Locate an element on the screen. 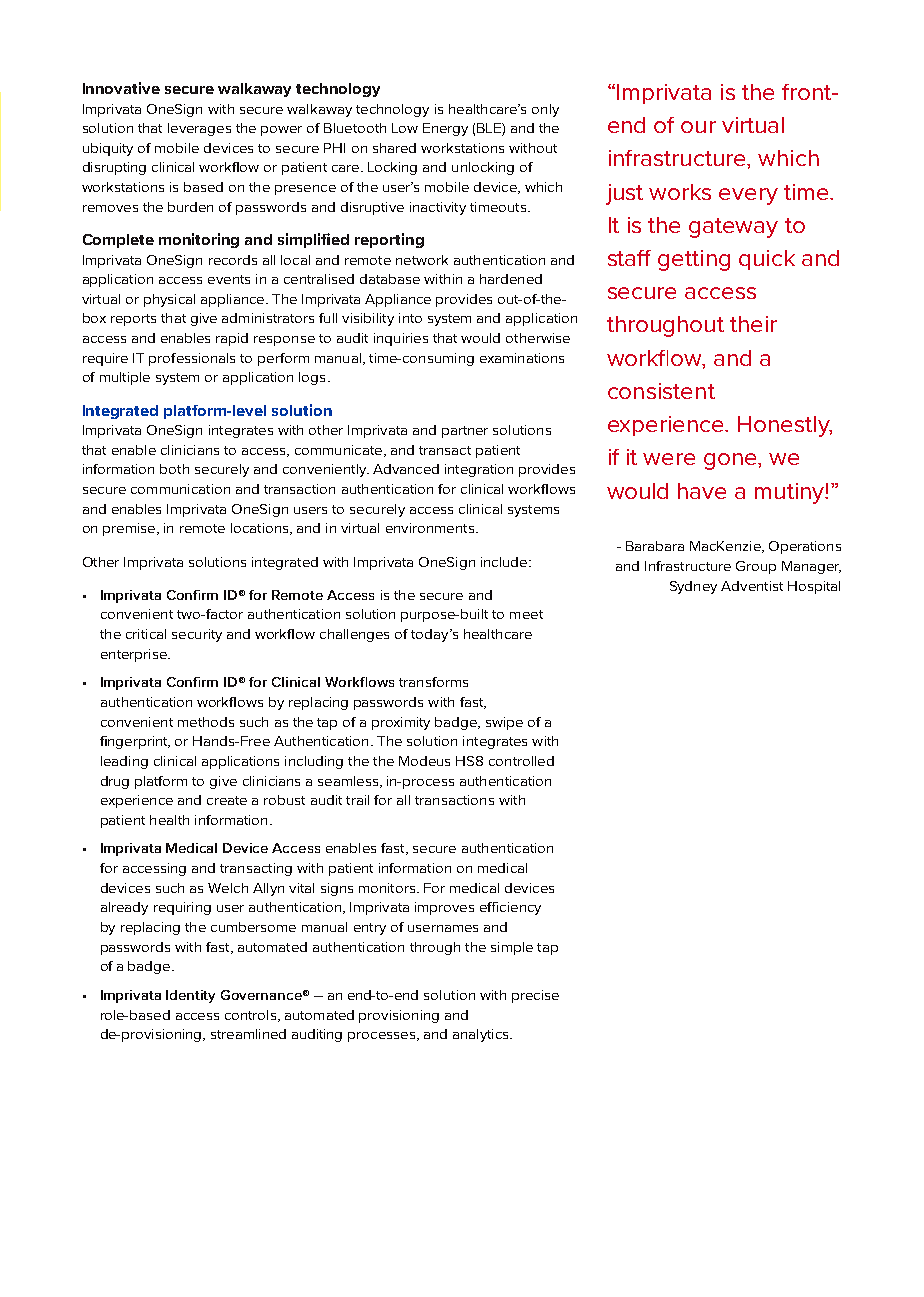 This screenshot has width=924, height=1297. methods is located at coordinates (206, 722).
